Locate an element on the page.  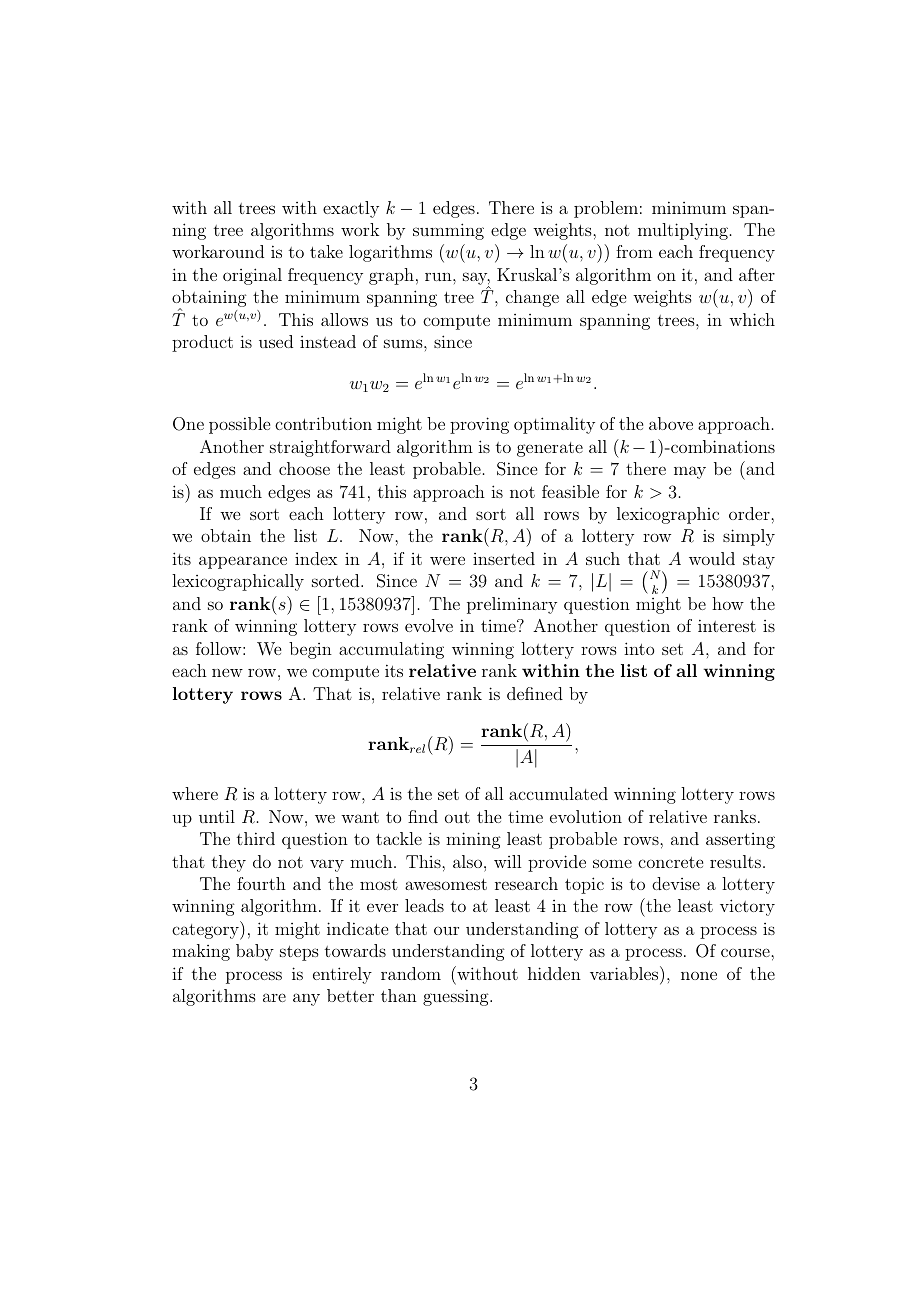
original is located at coordinates (252, 276).
